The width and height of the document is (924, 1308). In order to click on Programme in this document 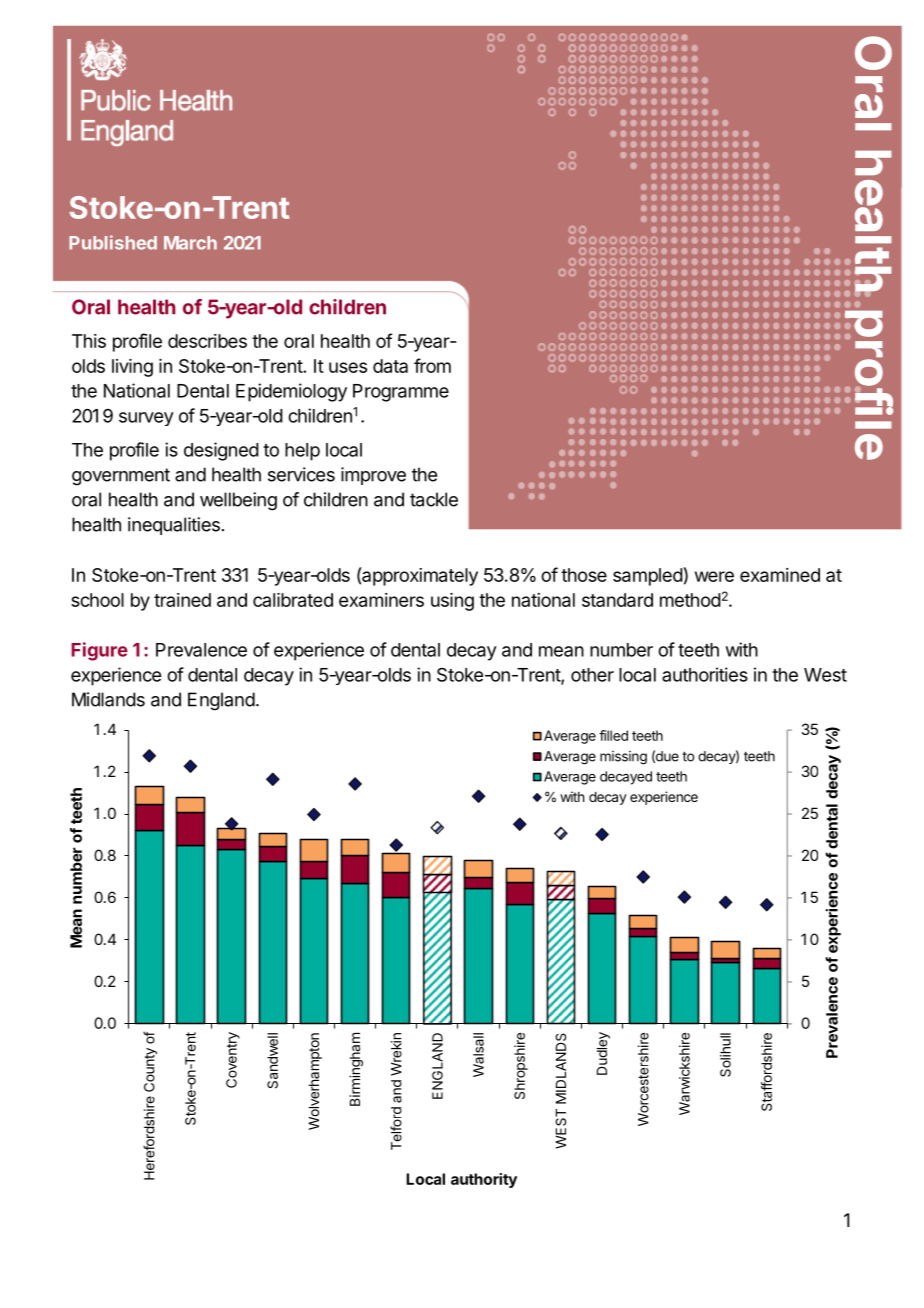, I will do `click(401, 393)`.
